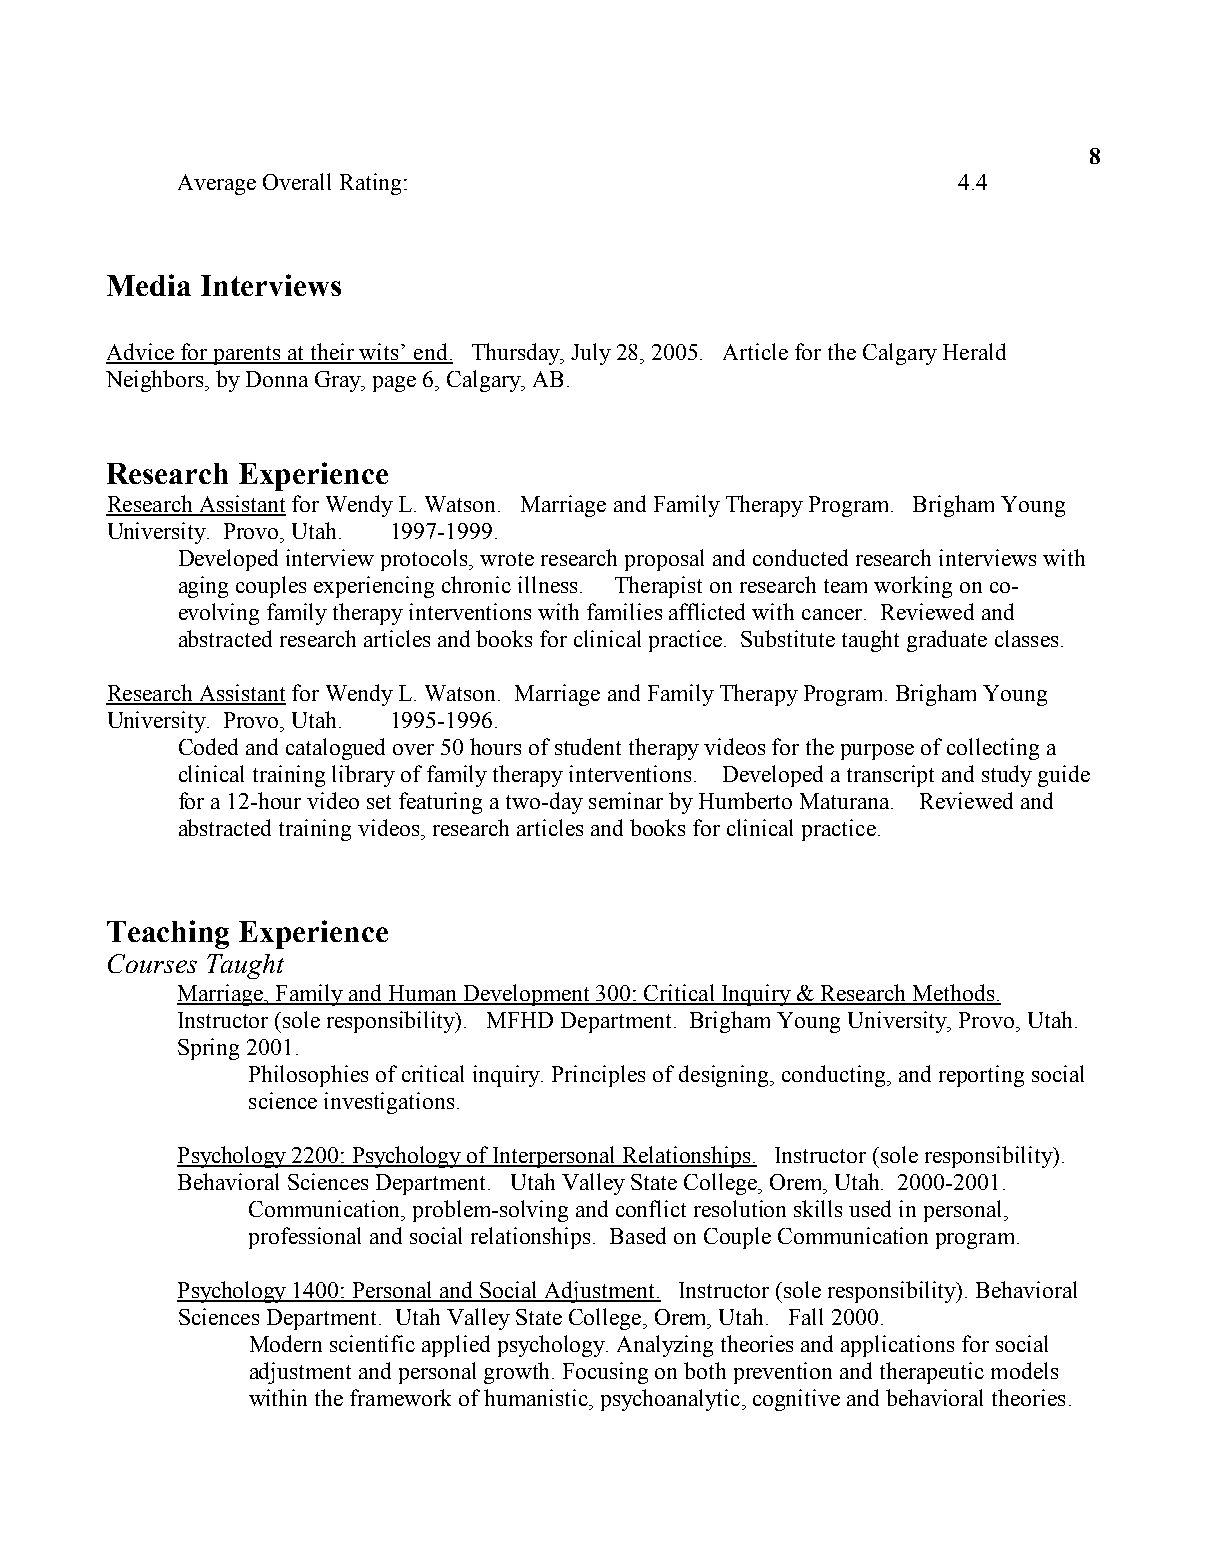 The image size is (1207, 1561). Describe the element at coordinates (605, 1373) in the document. I see `Focusing` at that location.
